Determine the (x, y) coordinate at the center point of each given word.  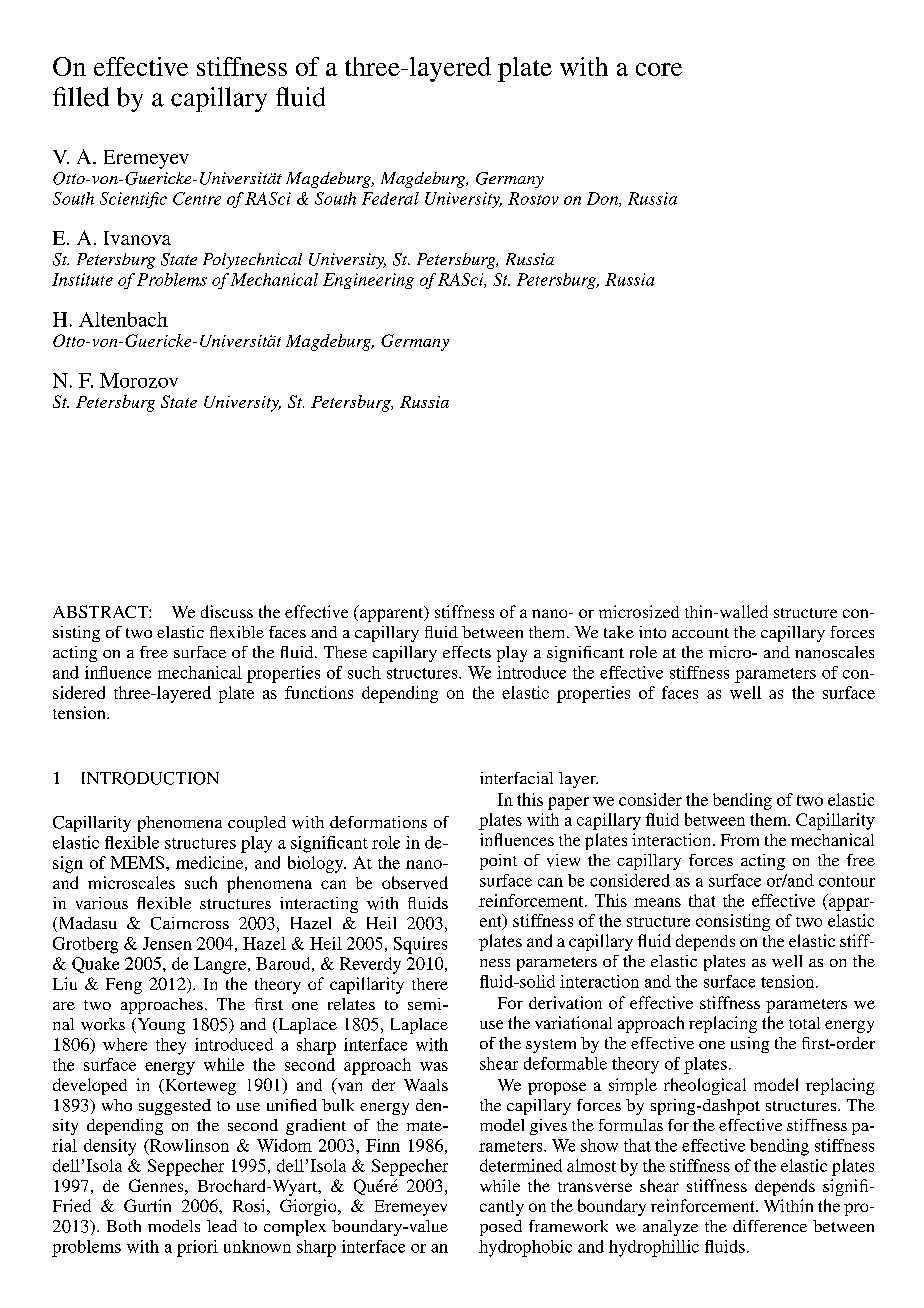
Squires (420, 945)
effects (467, 652)
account (700, 633)
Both (124, 1226)
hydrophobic (525, 1248)
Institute (82, 279)
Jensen (167, 943)
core (659, 69)
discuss (227, 611)
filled (81, 97)
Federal (390, 198)
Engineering (368, 281)
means (657, 902)
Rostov (533, 198)
